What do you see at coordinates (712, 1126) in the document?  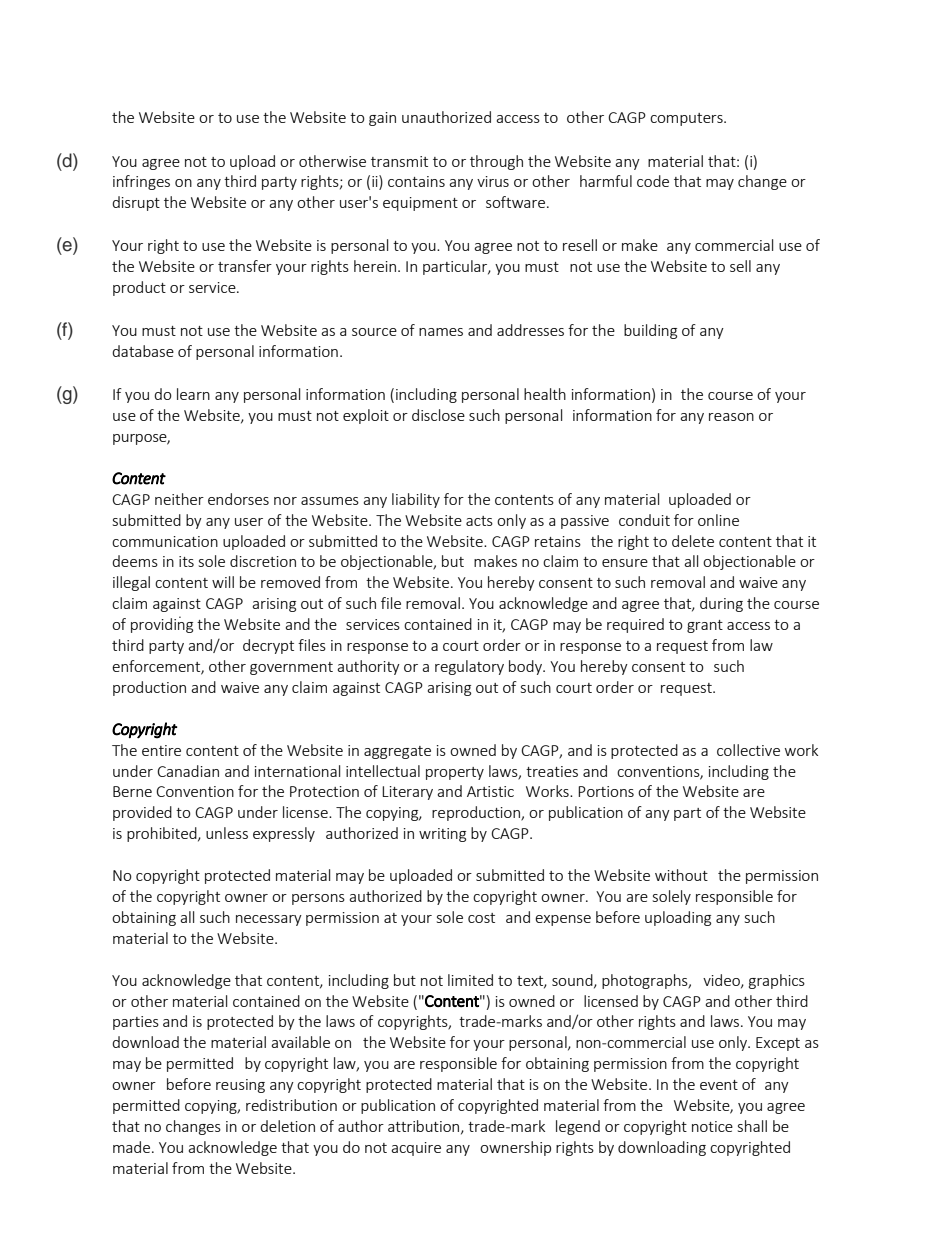 I see `notice` at bounding box center [712, 1126].
